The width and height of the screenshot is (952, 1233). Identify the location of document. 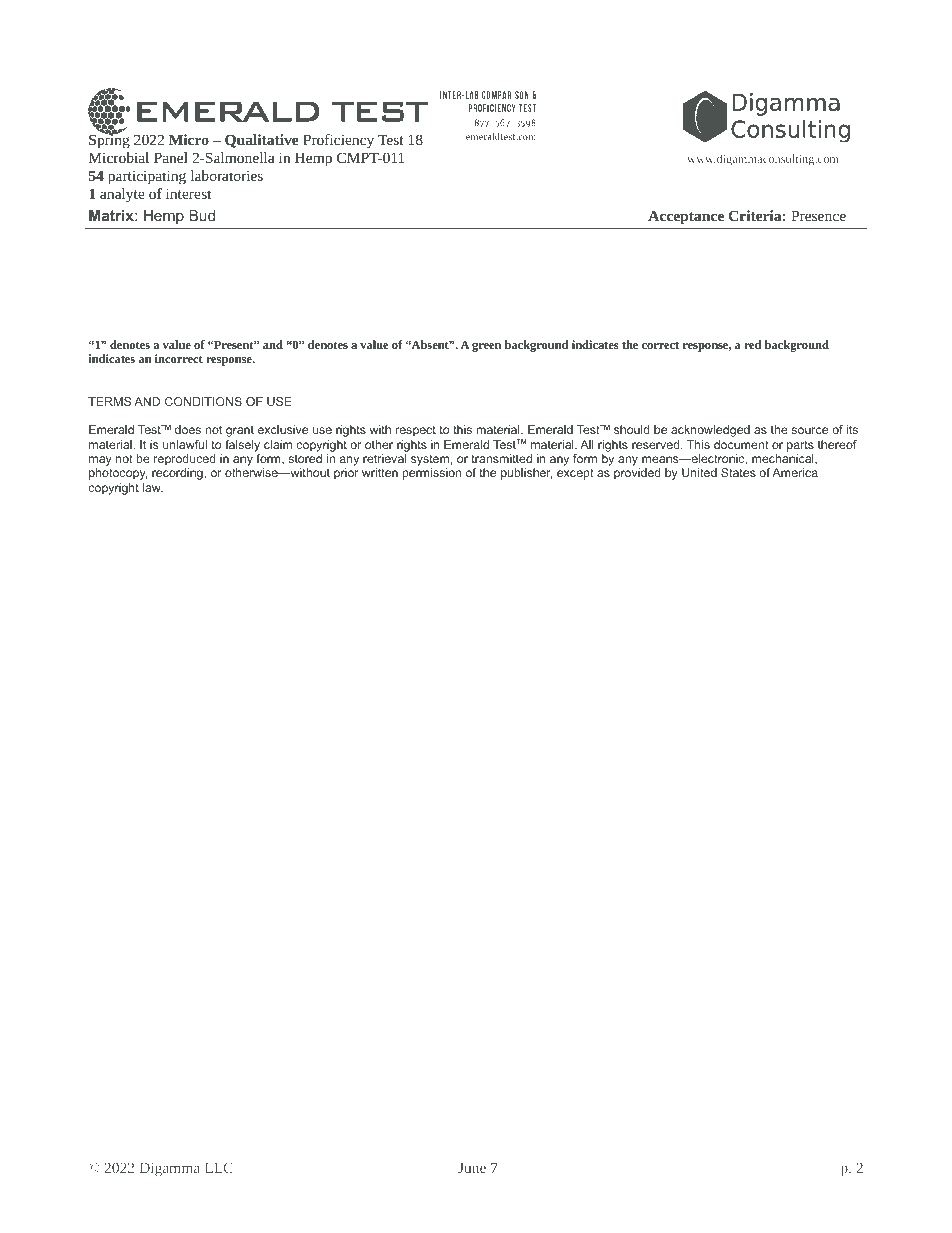
(741, 444).
